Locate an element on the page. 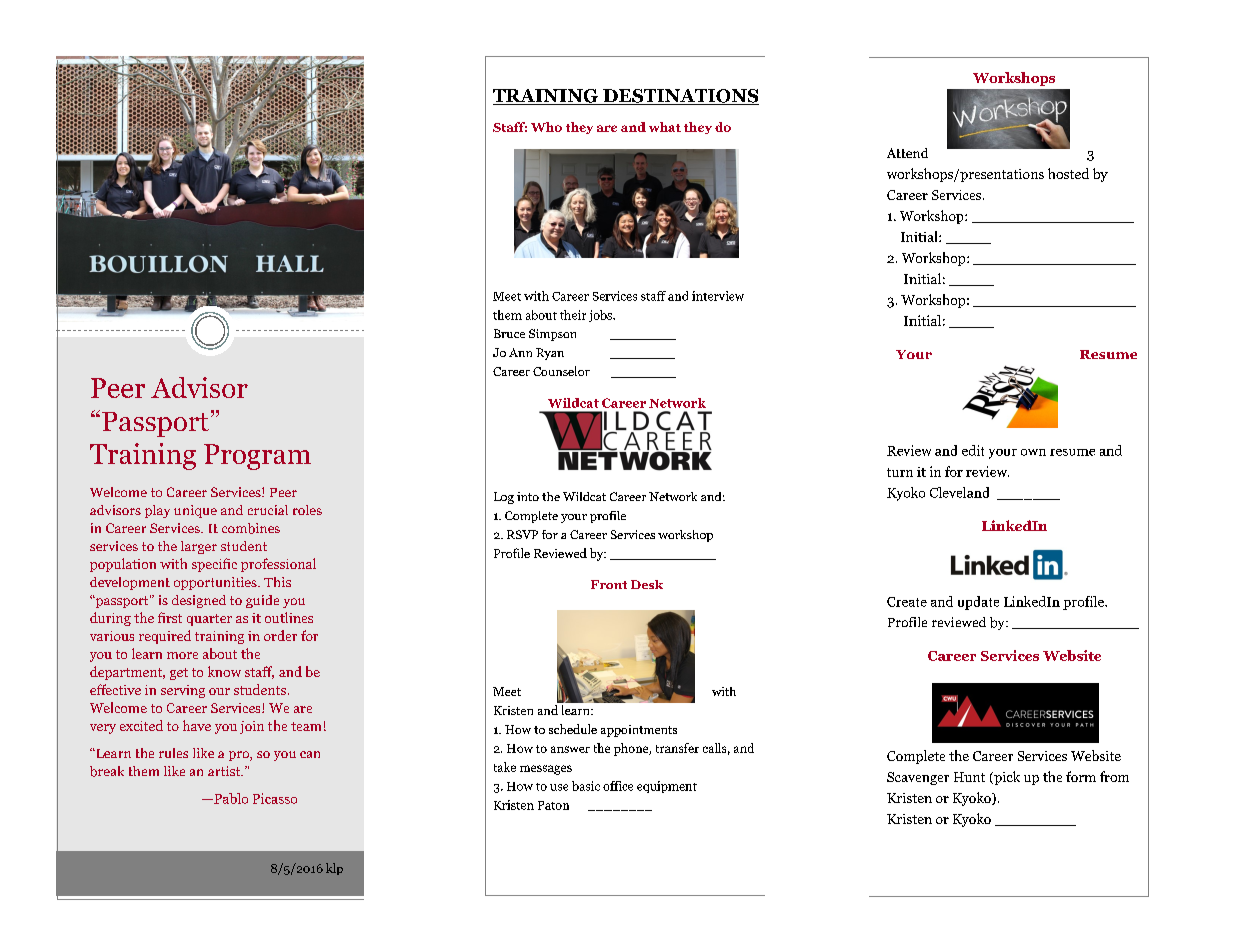 This page has height=952, width=1233. what is located at coordinates (665, 127).
